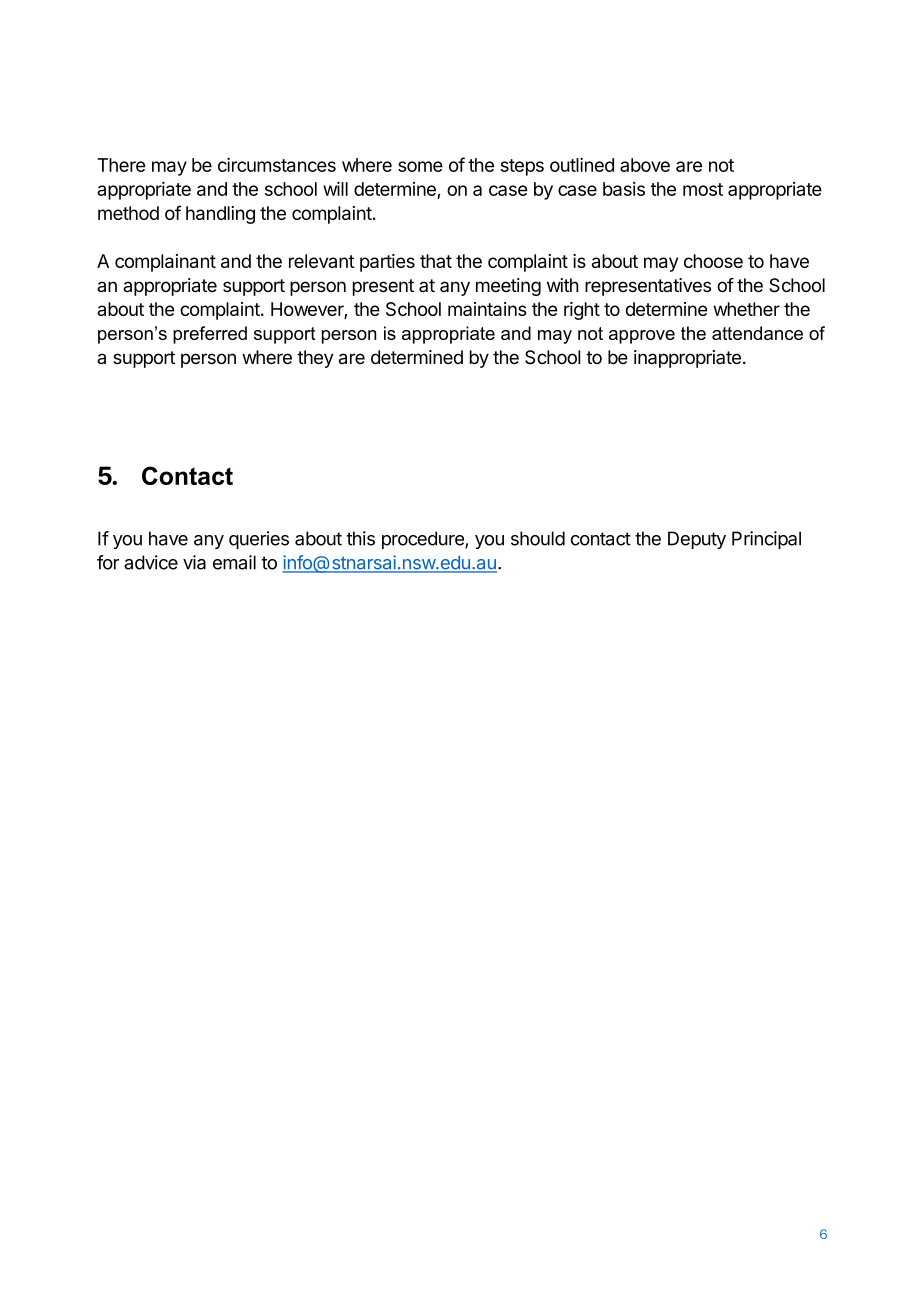  I want to click on some, so click(420, 166).
